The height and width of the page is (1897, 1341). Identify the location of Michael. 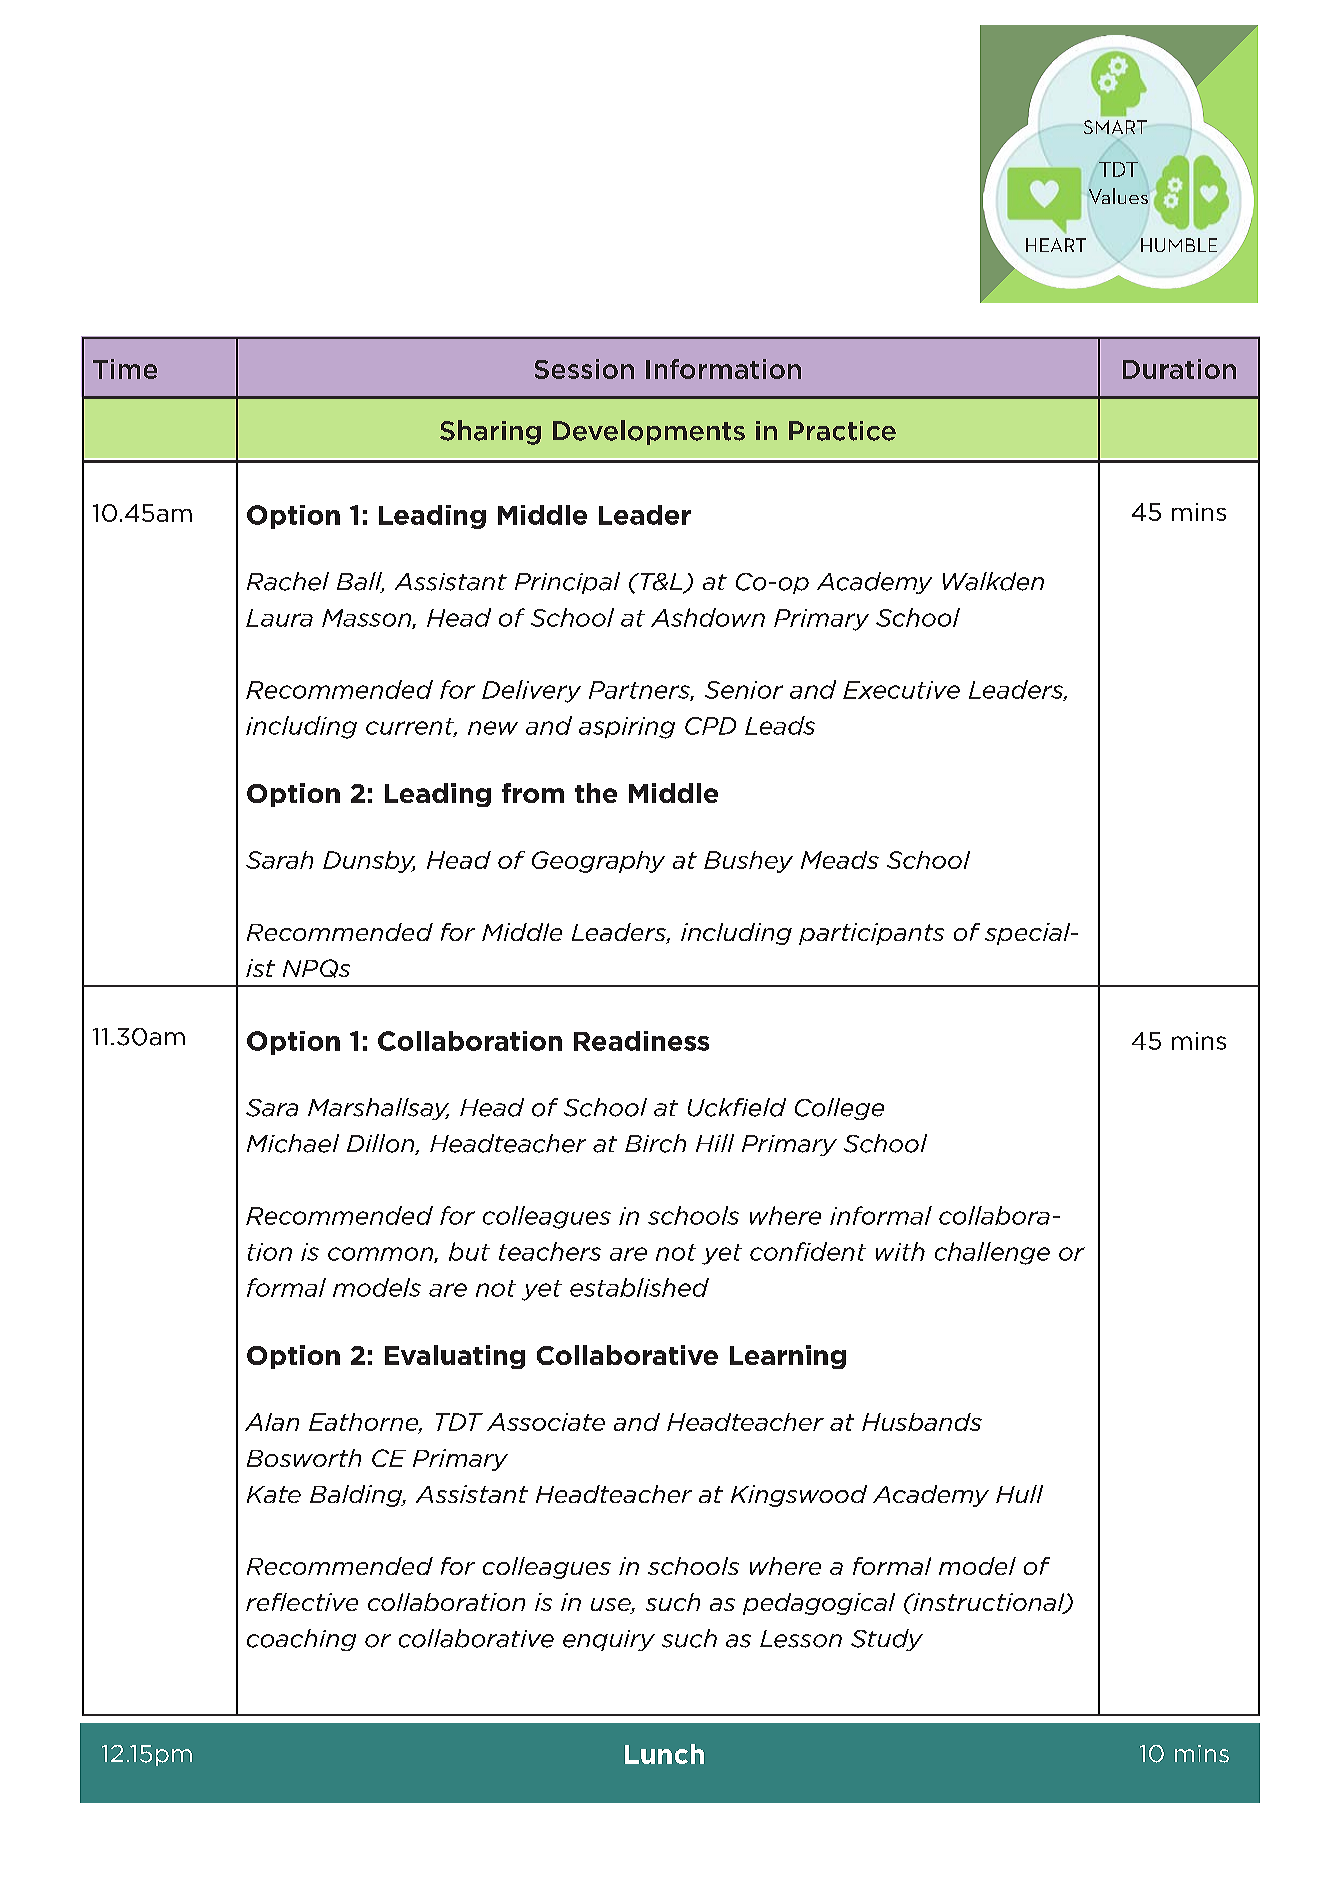
(293, 1143).
